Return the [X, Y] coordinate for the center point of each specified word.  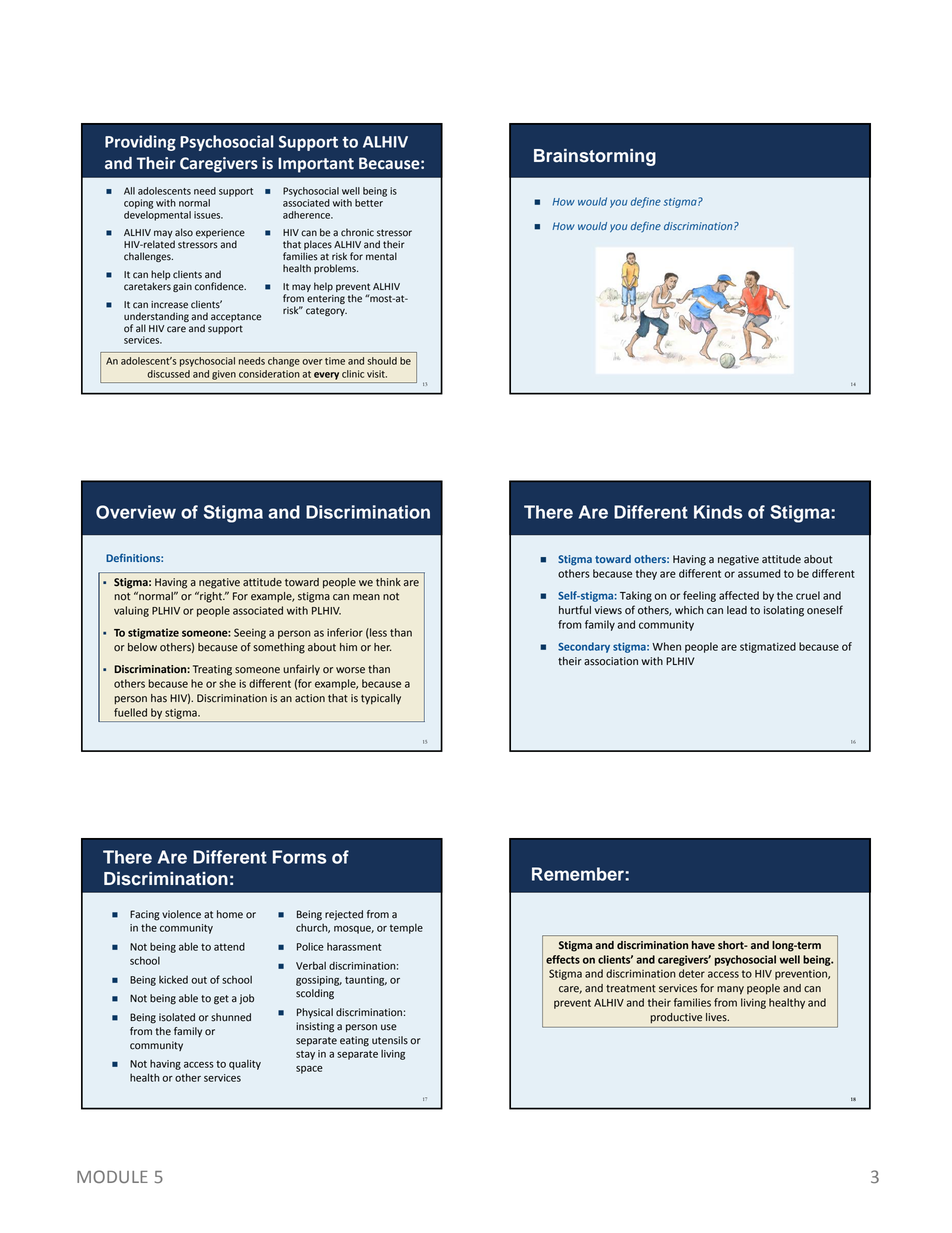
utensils [390, 1040]
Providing [140, 143]
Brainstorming [595, 157]
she [227, 683]
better [370, 201]
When [666, 646]
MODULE [112, 1176]
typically [381, 699]
